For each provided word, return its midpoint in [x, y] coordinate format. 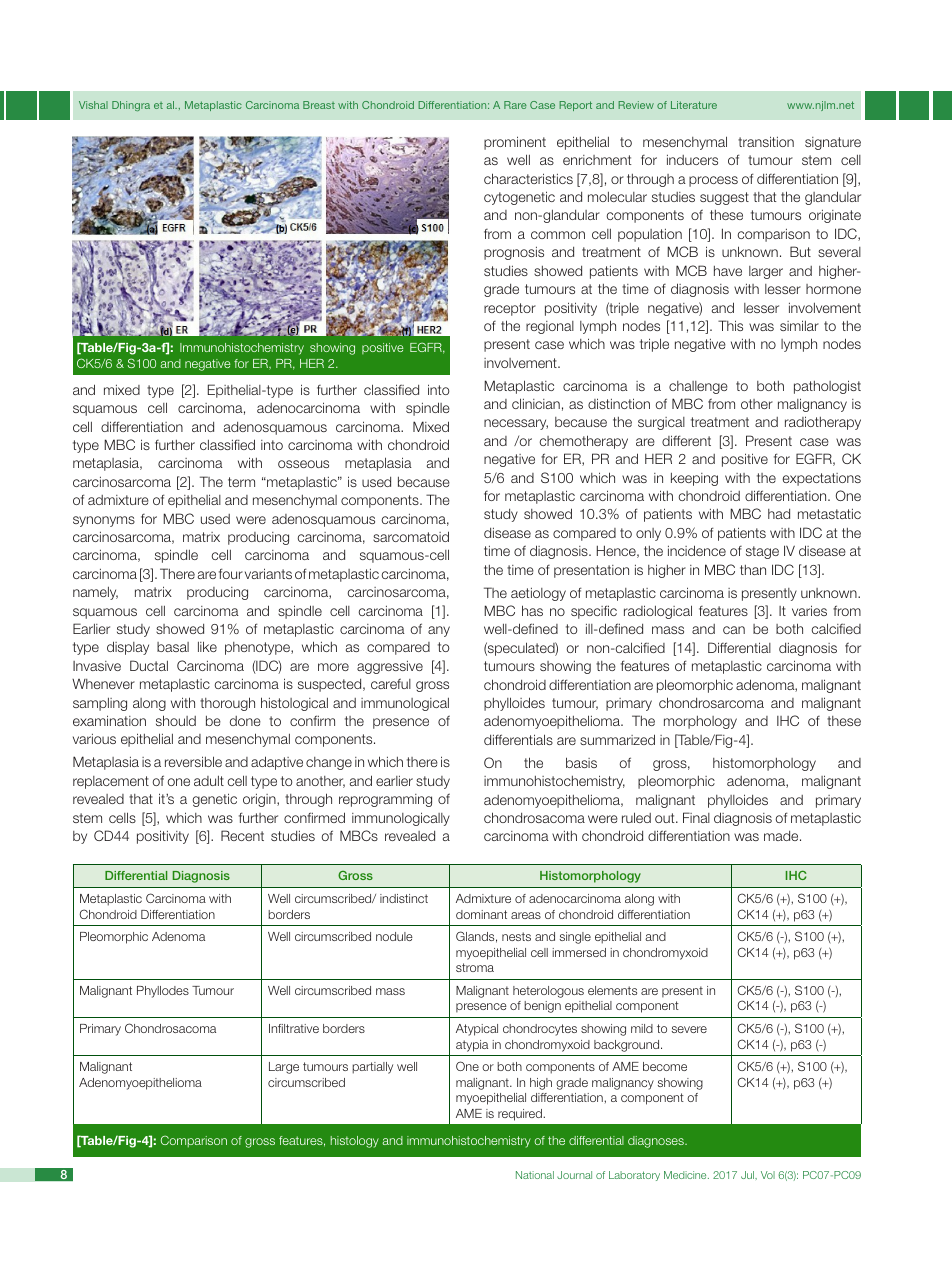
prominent [515, 143]
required [521, 1115]
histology [355, 1142]
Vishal [93, 105]
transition [766, 141]
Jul [748, 1175]
